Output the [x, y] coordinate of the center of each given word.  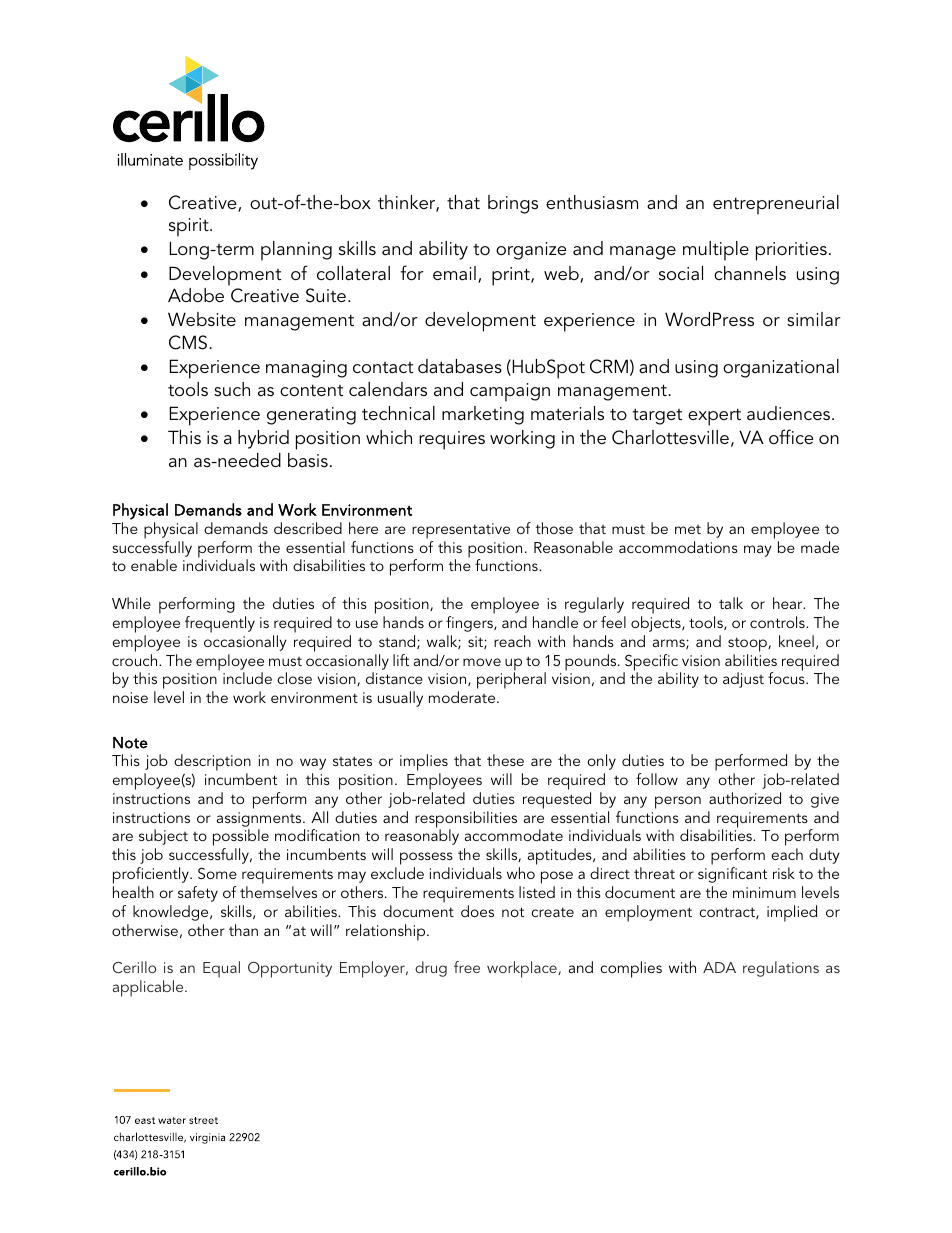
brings [513, 204]
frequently [220, 624]
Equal [221, 969]
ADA [719, 967]
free [467, 967]
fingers [470, 624]
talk [731, 603]
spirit [190, 227]
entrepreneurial [776, 205]
